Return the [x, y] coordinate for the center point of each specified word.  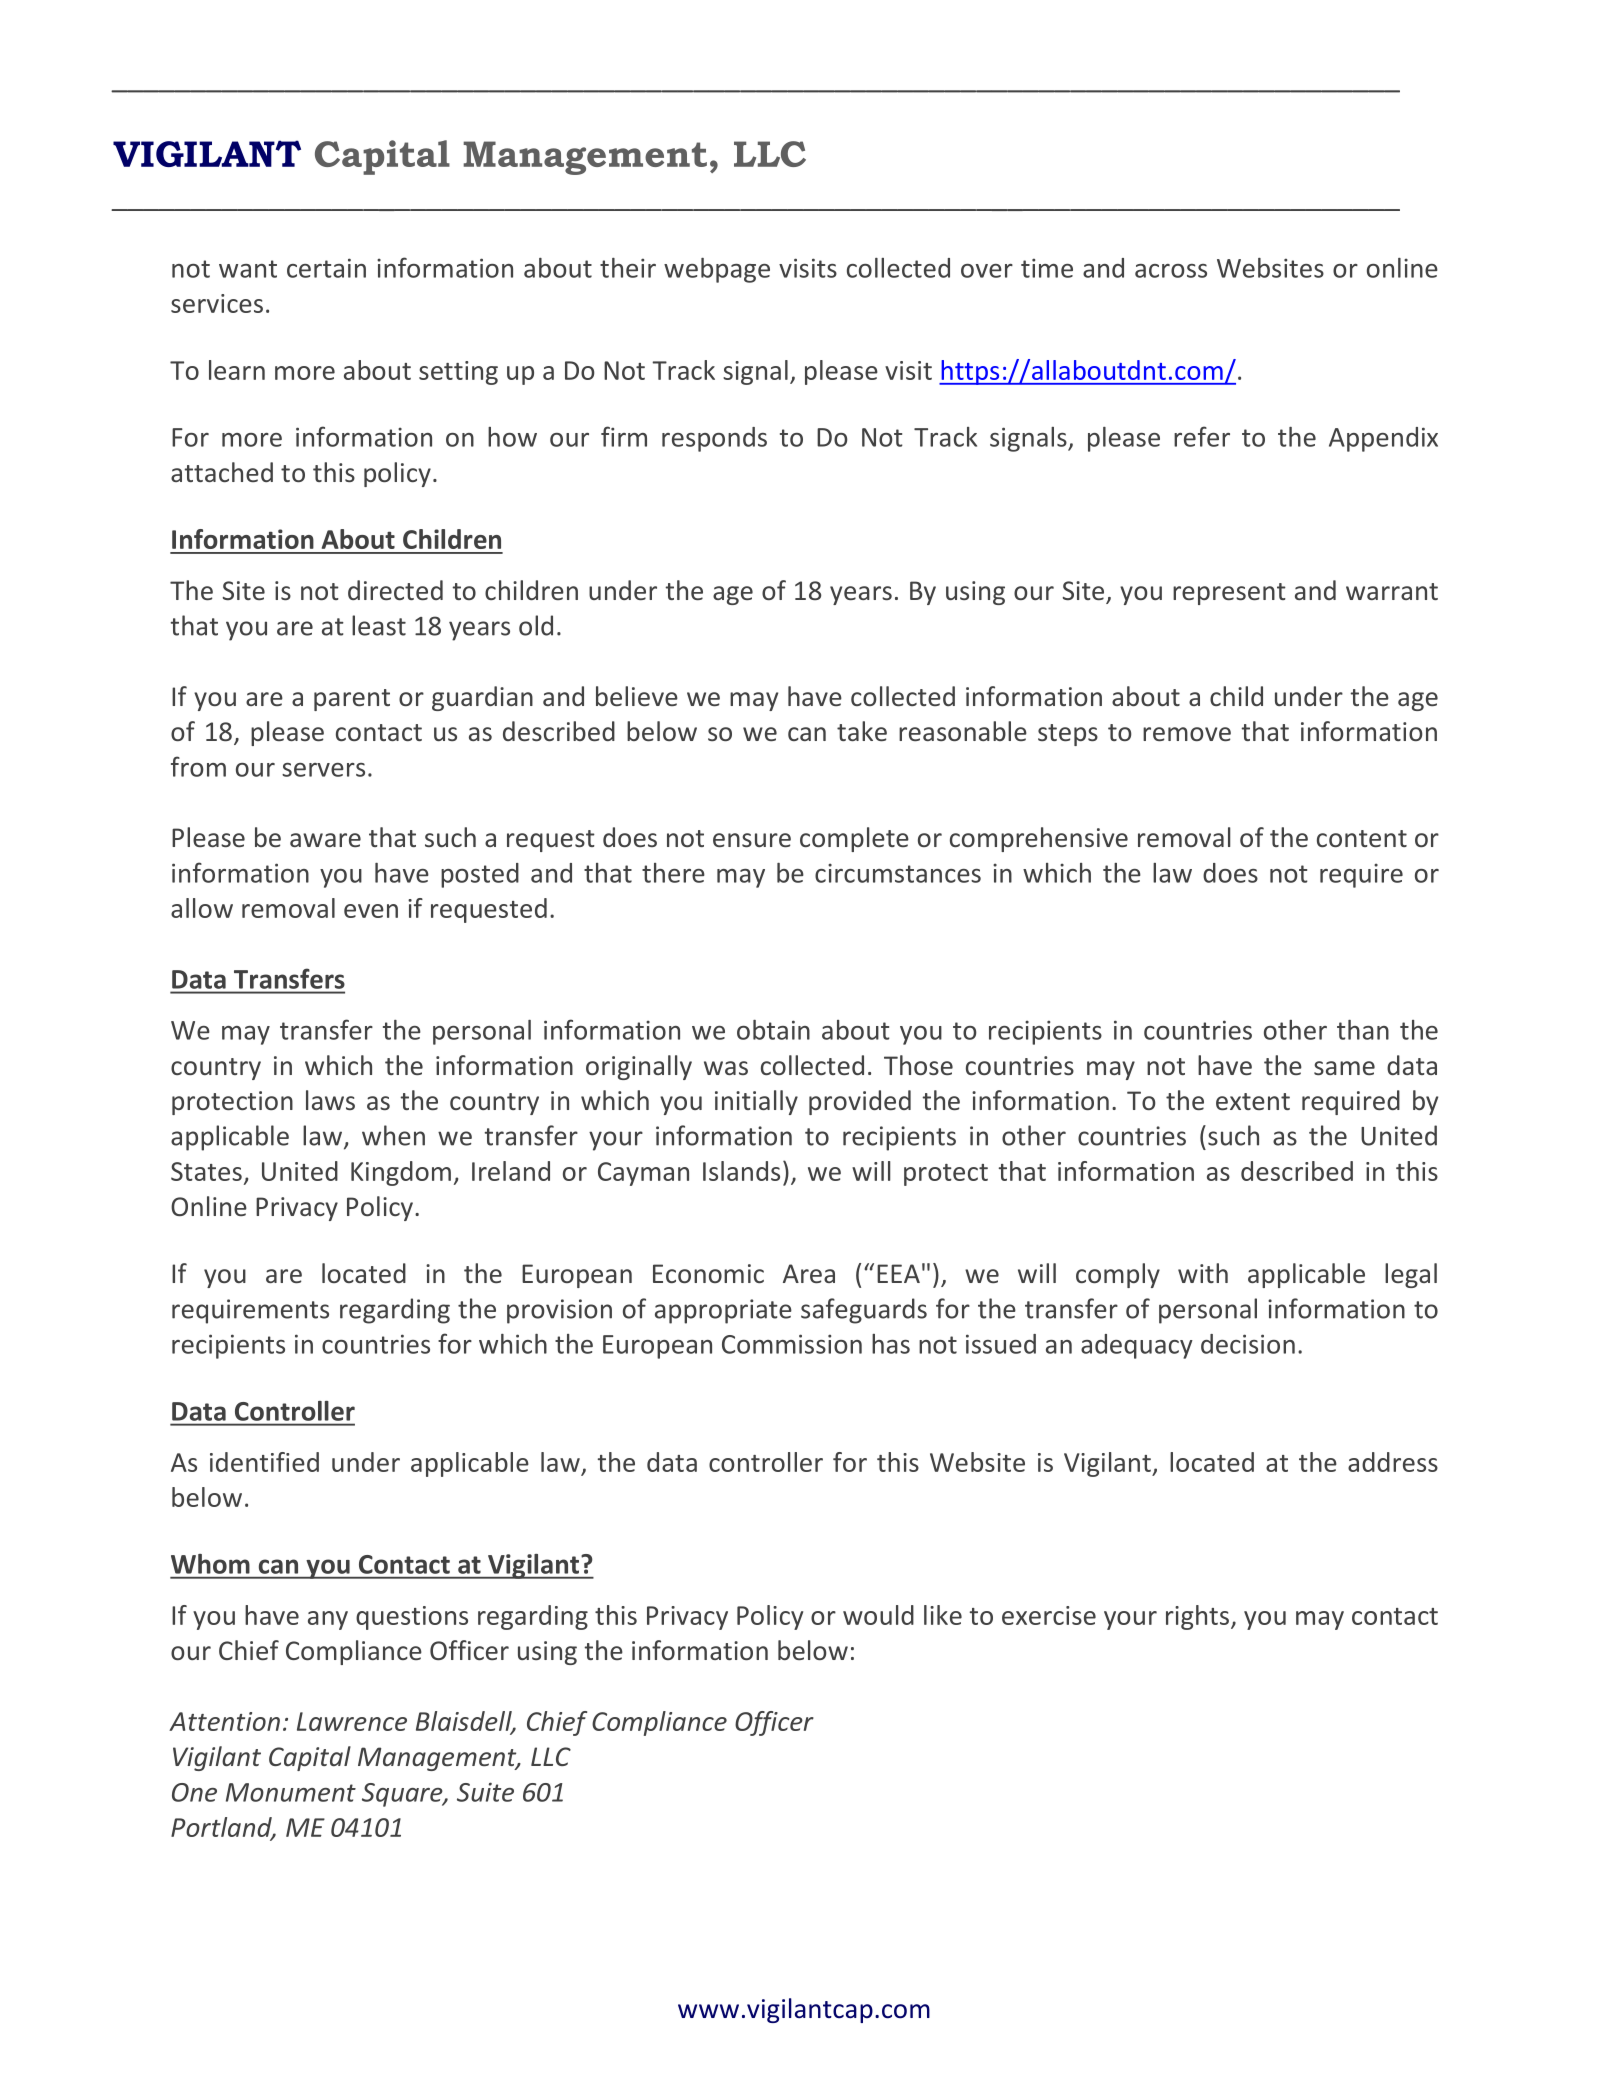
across [1171, 271]
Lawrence [352, 1721]
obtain [773, 1030]
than [1363, 1030]
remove [1187, 734]
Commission [792, 1344]
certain [326, 268]
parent [352, 700]
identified [264, 1462]
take [862, 731]
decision [1248, 1344]
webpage [717, 270]
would [878, 1615]
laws [330, 1100]
